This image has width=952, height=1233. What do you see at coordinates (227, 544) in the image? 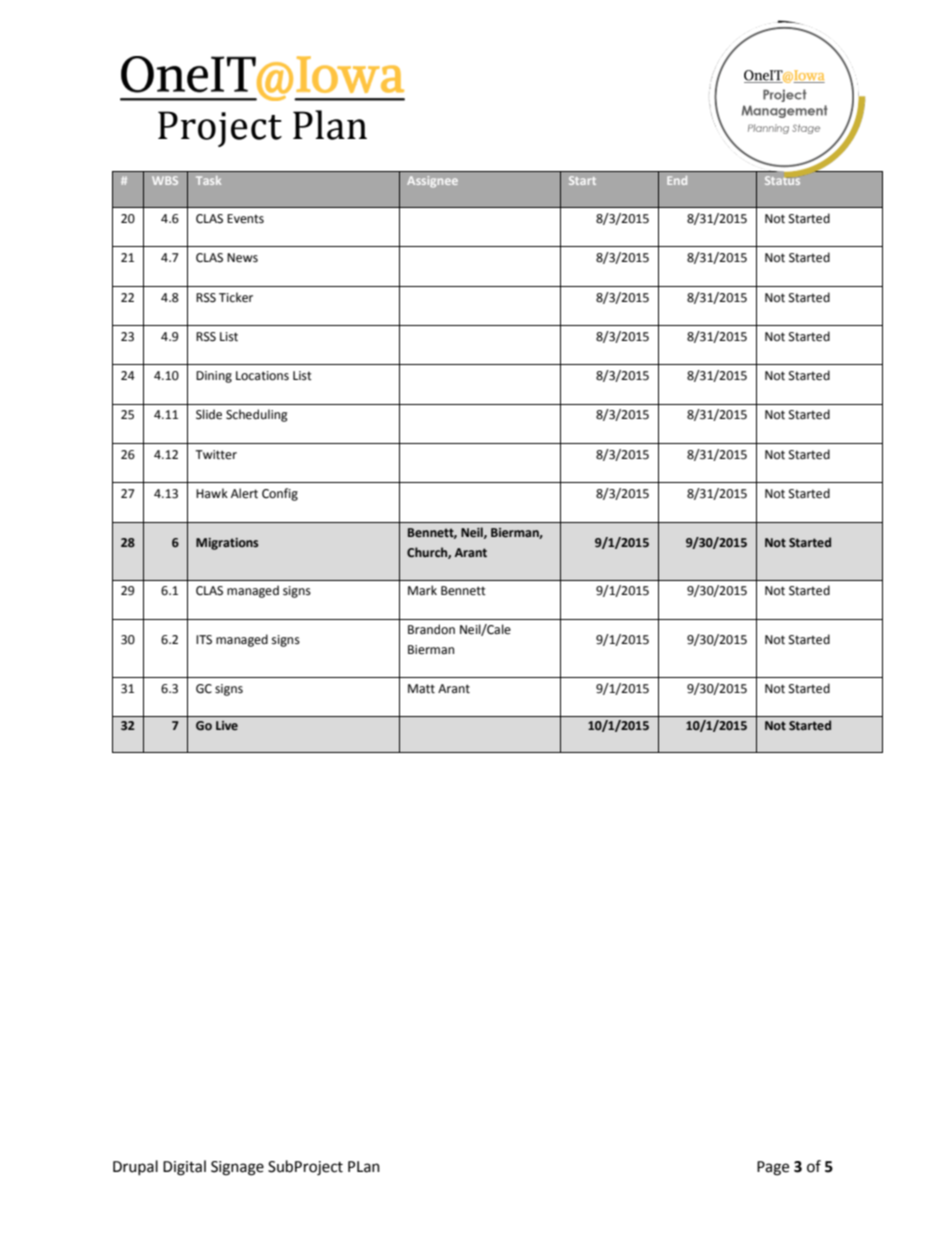
I see `Migrations` at bounding box center [227, 544].
